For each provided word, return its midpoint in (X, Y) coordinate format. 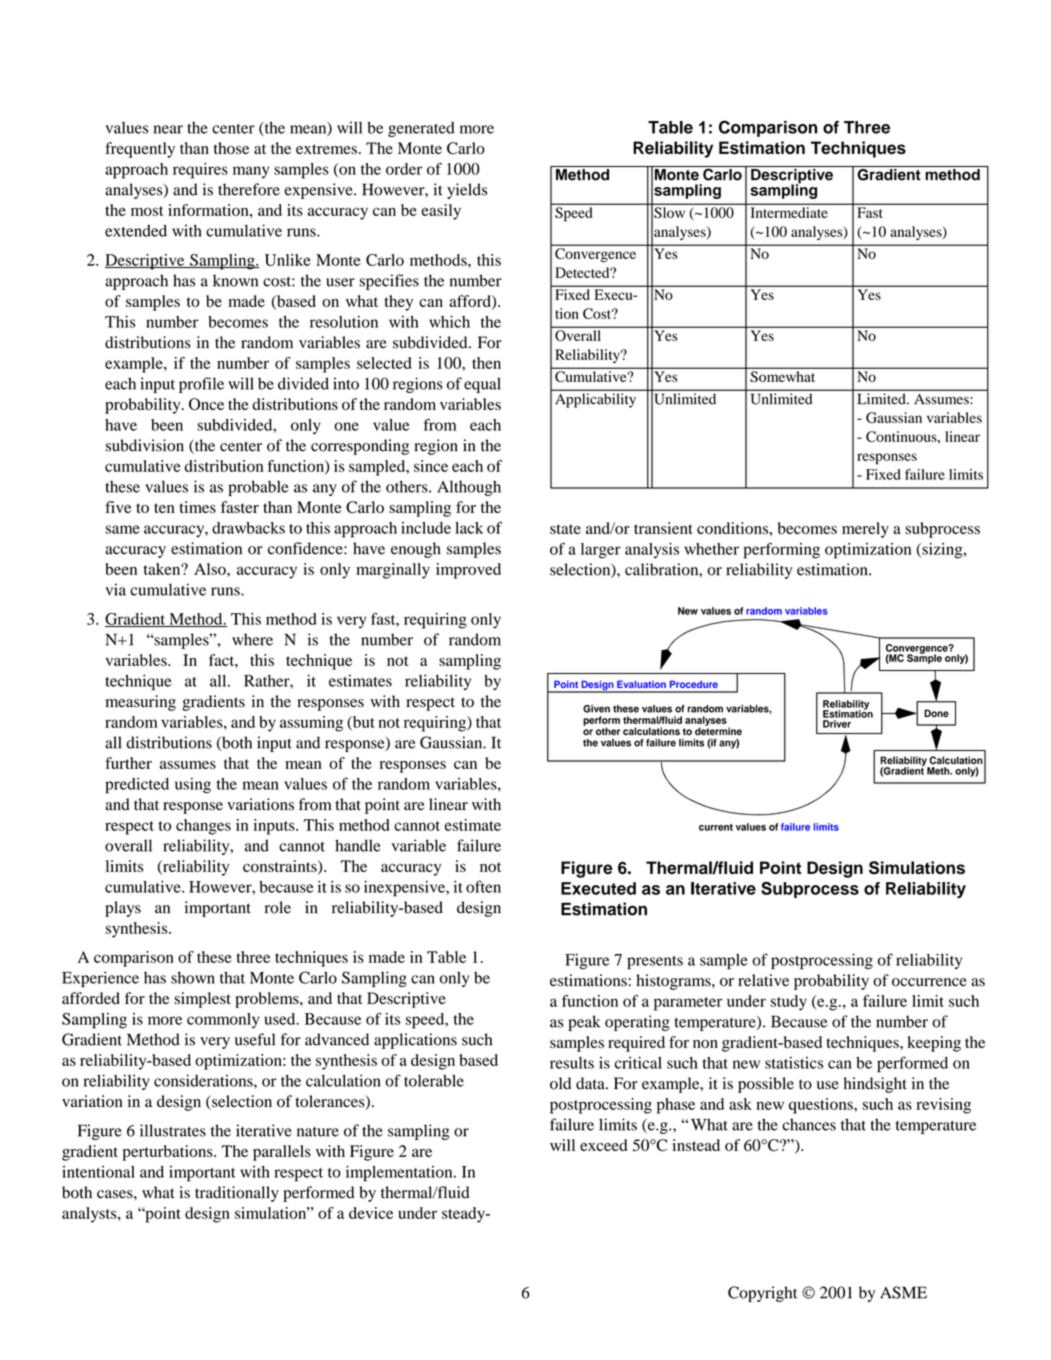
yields (467, 191)
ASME (903, 1292)
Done (936, 713)
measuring (141, 703)
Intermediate (789, 212)
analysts (90, 1215)
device (371, 1213)
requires (200, 171)
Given (596, 709)
